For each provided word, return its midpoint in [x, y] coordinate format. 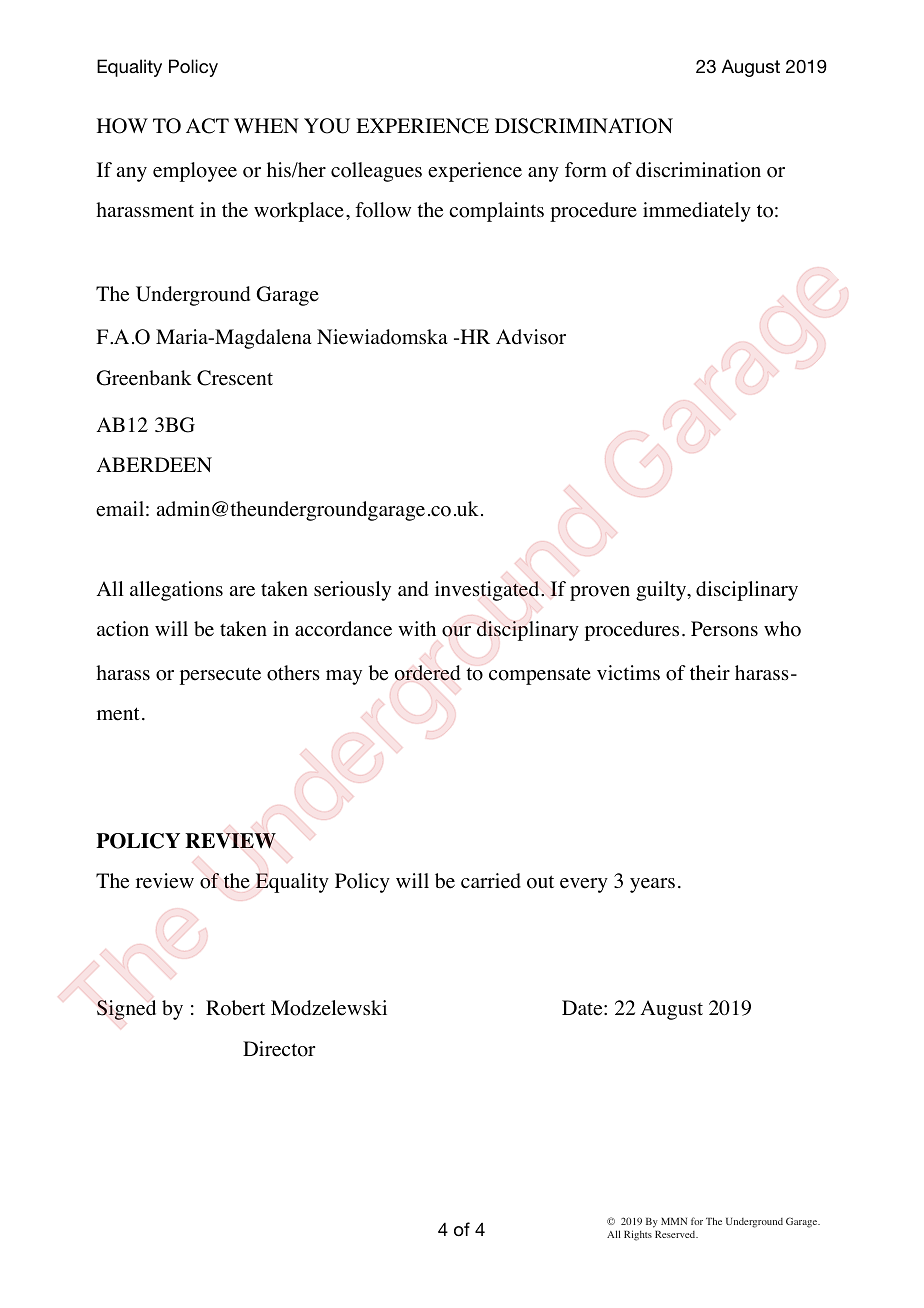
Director [279, 1049]
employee [195, 172]
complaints [496, 212]
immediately [697, 212]
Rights [638, 1235]
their [710, 673]
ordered [428, 673]
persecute [220, 676]
